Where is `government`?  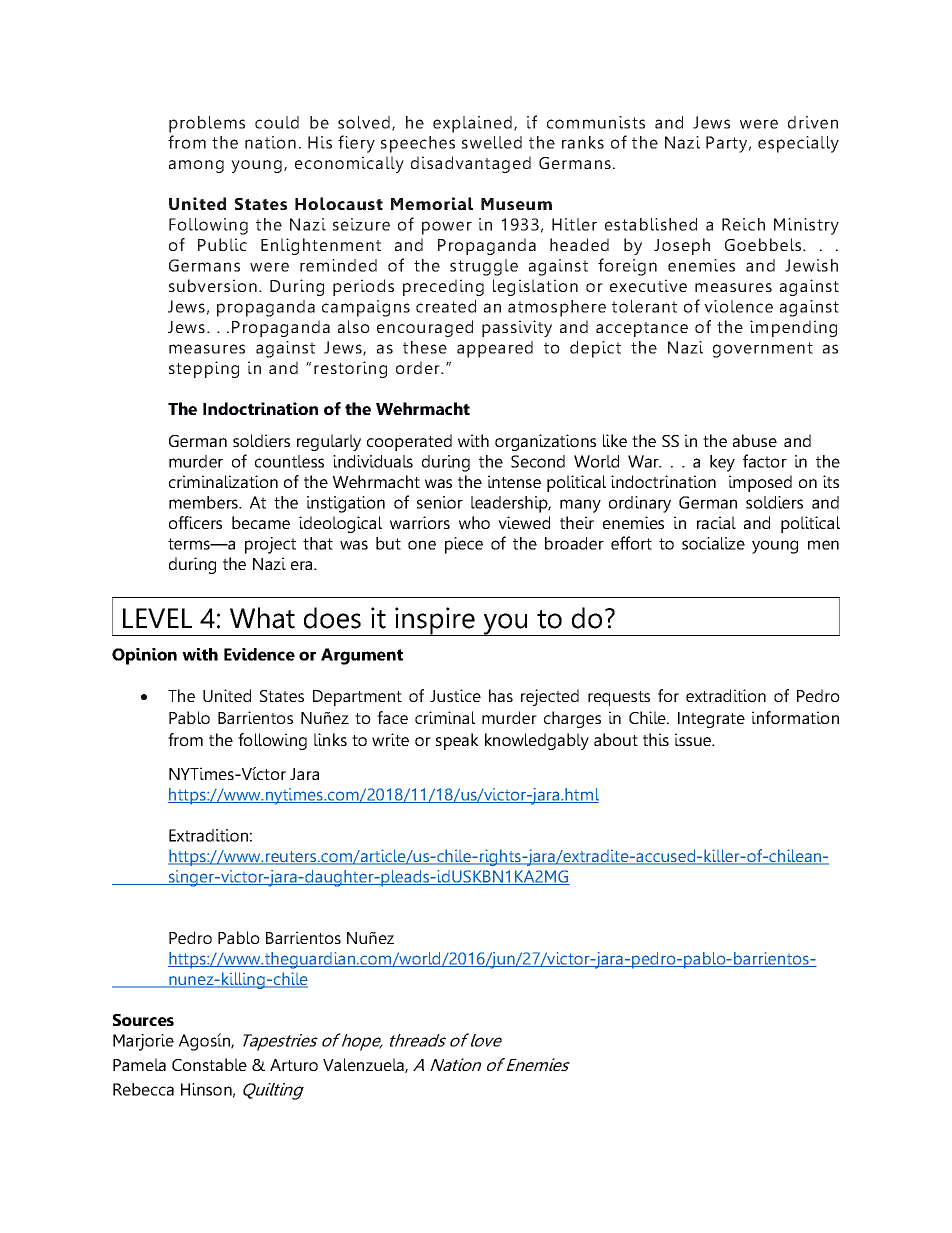
government is located at coordinates (763, 350).
